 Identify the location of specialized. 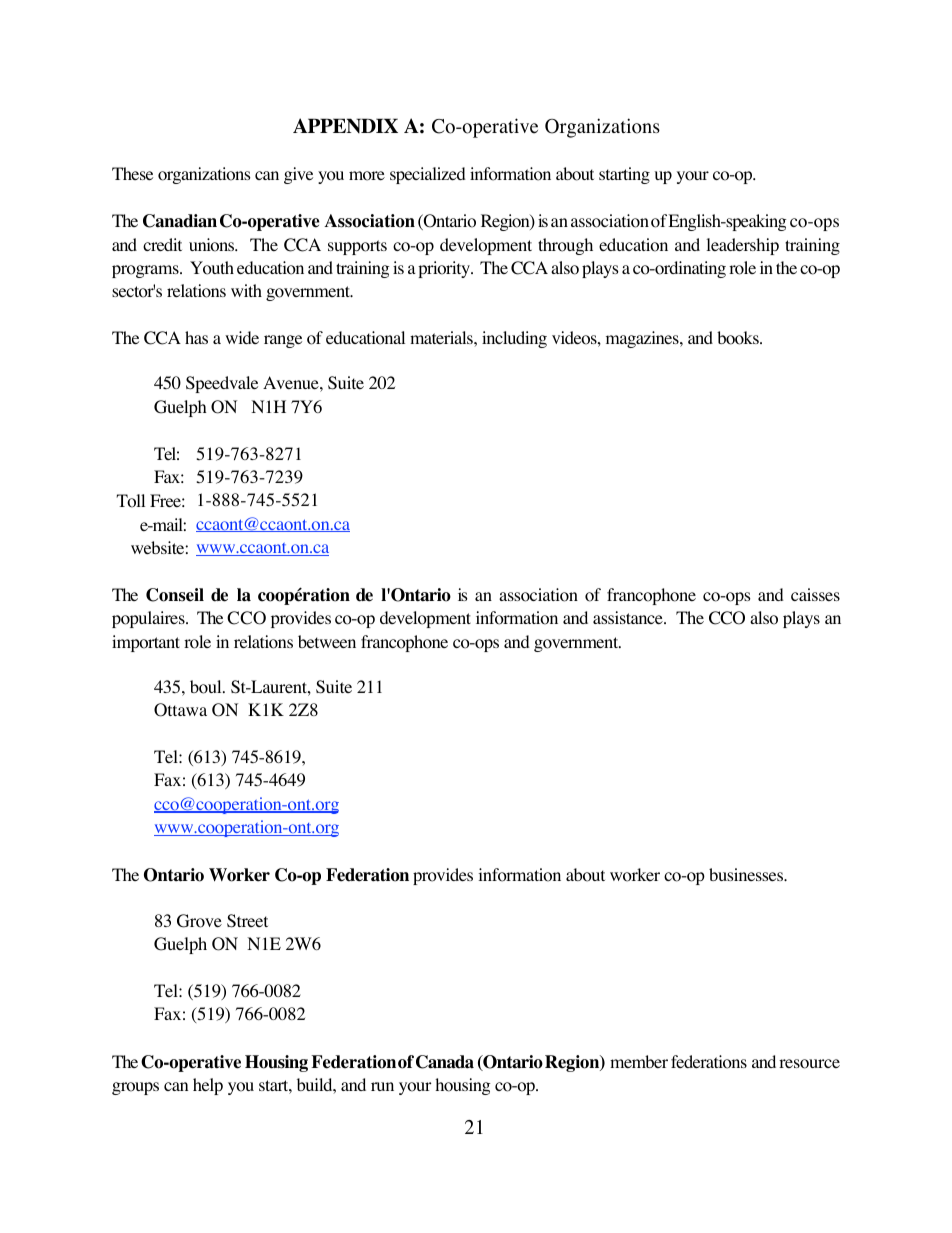
(428, 175).
